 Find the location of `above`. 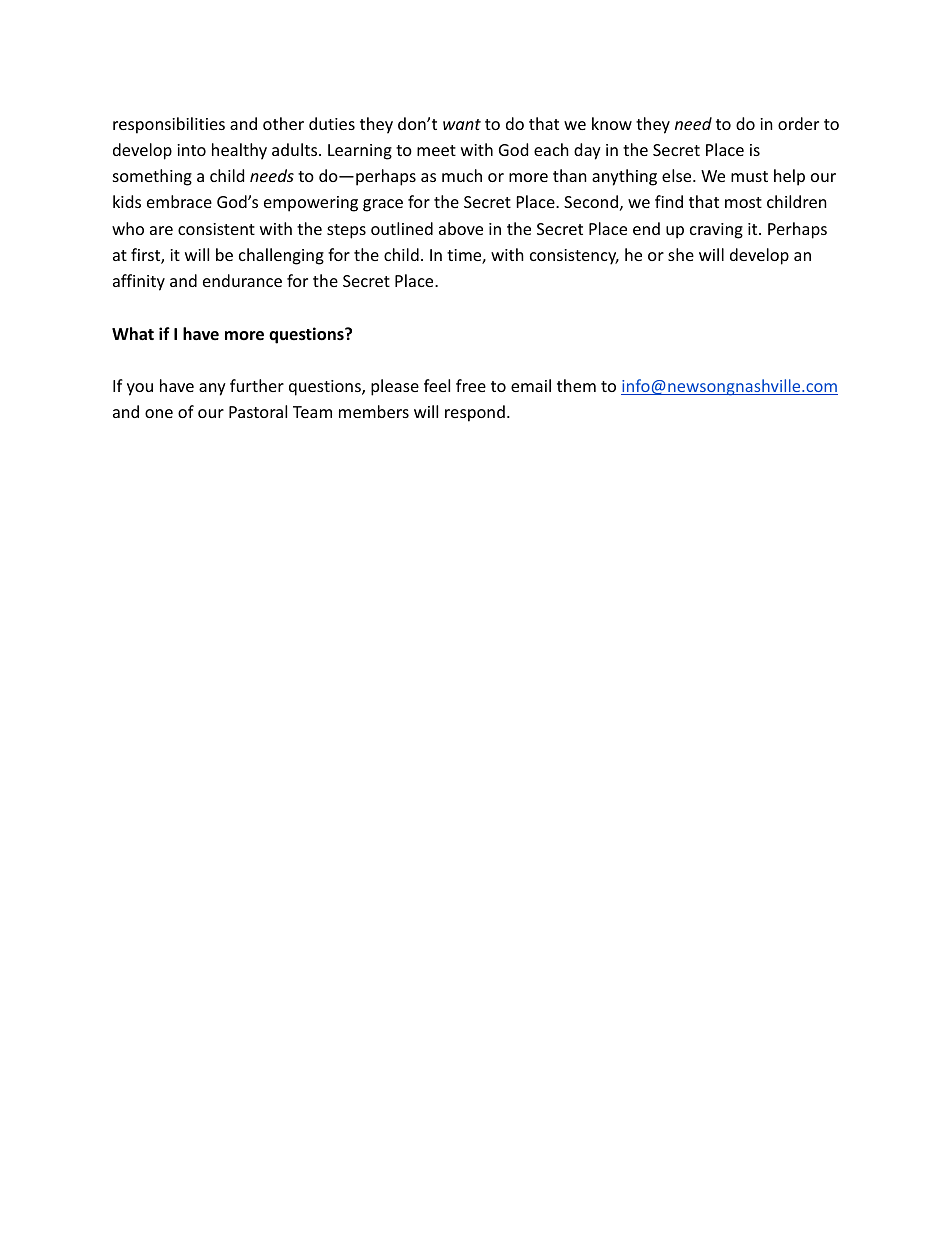

above is located at coordinates (461, 228).
